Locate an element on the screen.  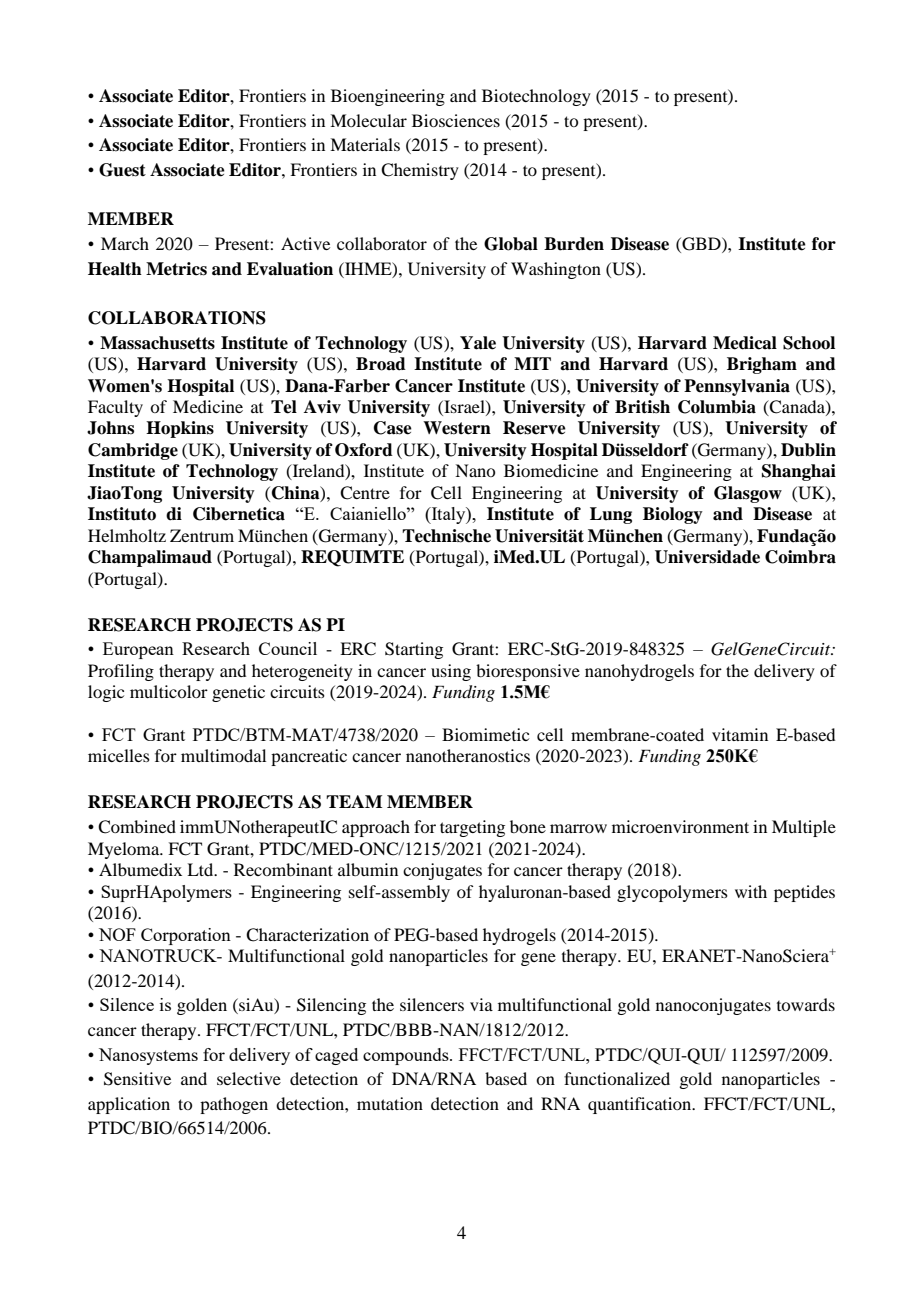
Sensitive is located at coordinates (137, 1079).
